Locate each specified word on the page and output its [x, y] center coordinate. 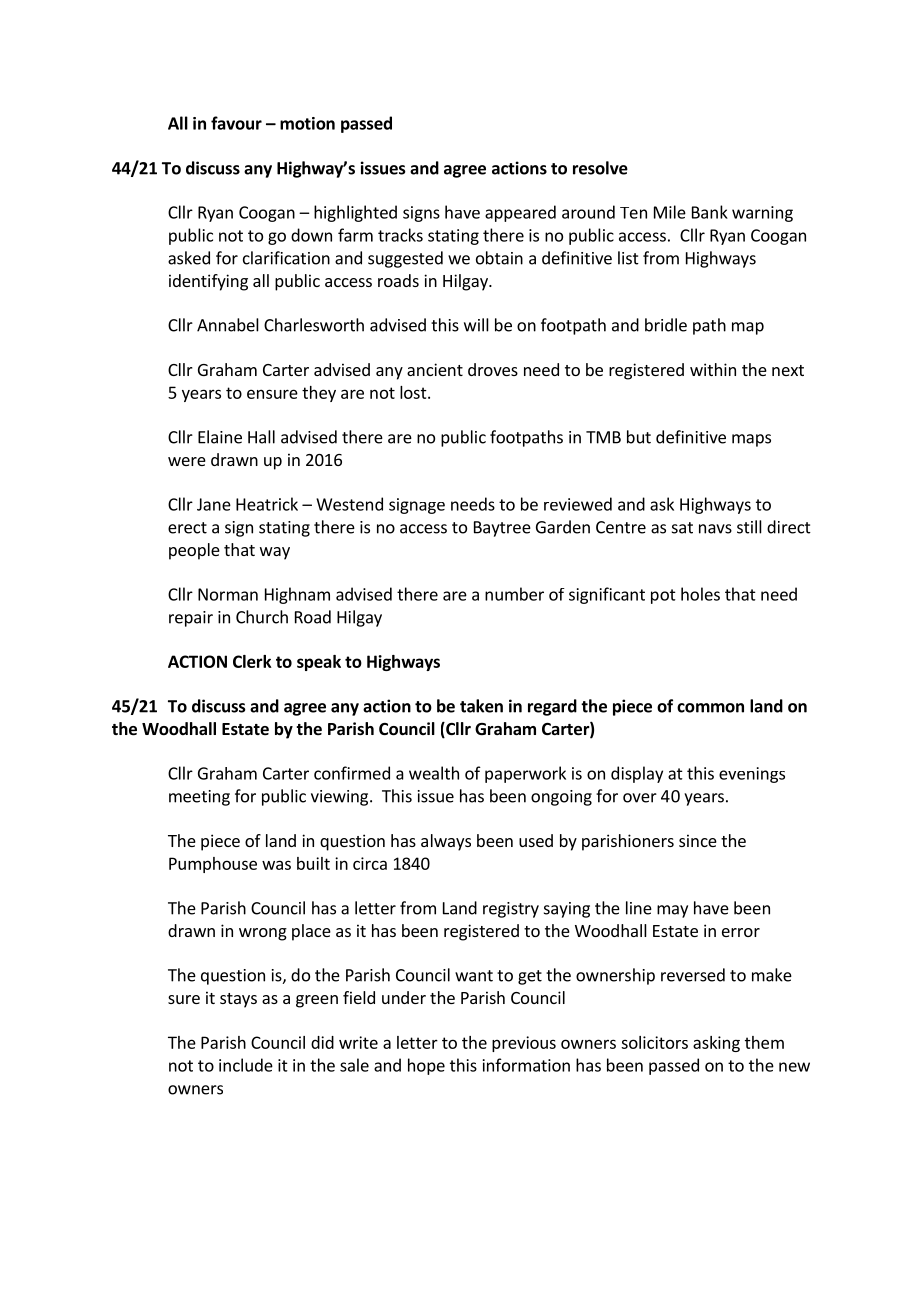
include [246, 1065]
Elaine [220, 437]
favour [236, 123]
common [710, 708]
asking [716, 1044]
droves [493, 369]
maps [751, 440]
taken [481, 706]
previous [524, 1044]
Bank [710, 212]
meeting [199, 798]
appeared [520, 213]
